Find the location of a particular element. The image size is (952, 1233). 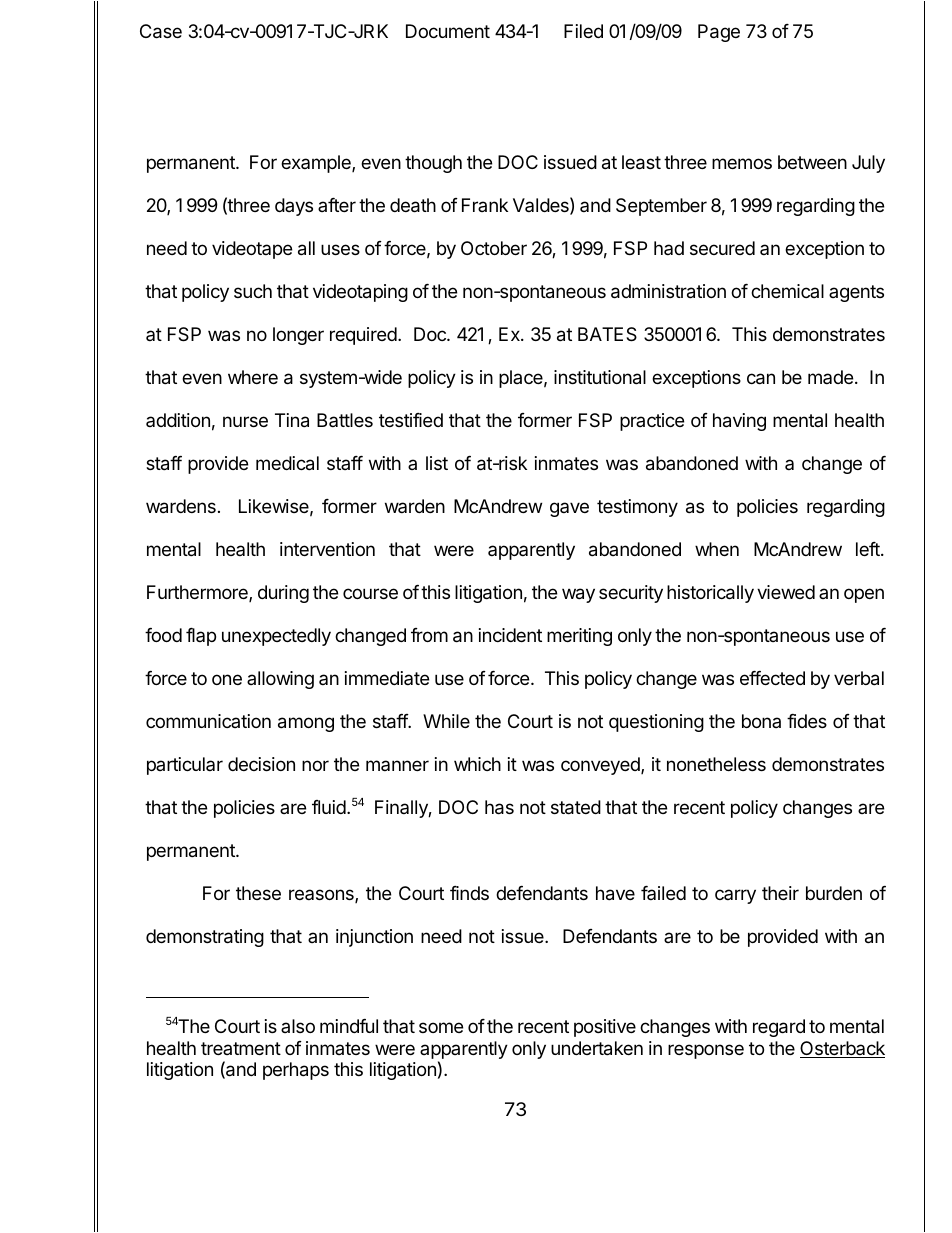

Page is located at coordinates (719, 33).
